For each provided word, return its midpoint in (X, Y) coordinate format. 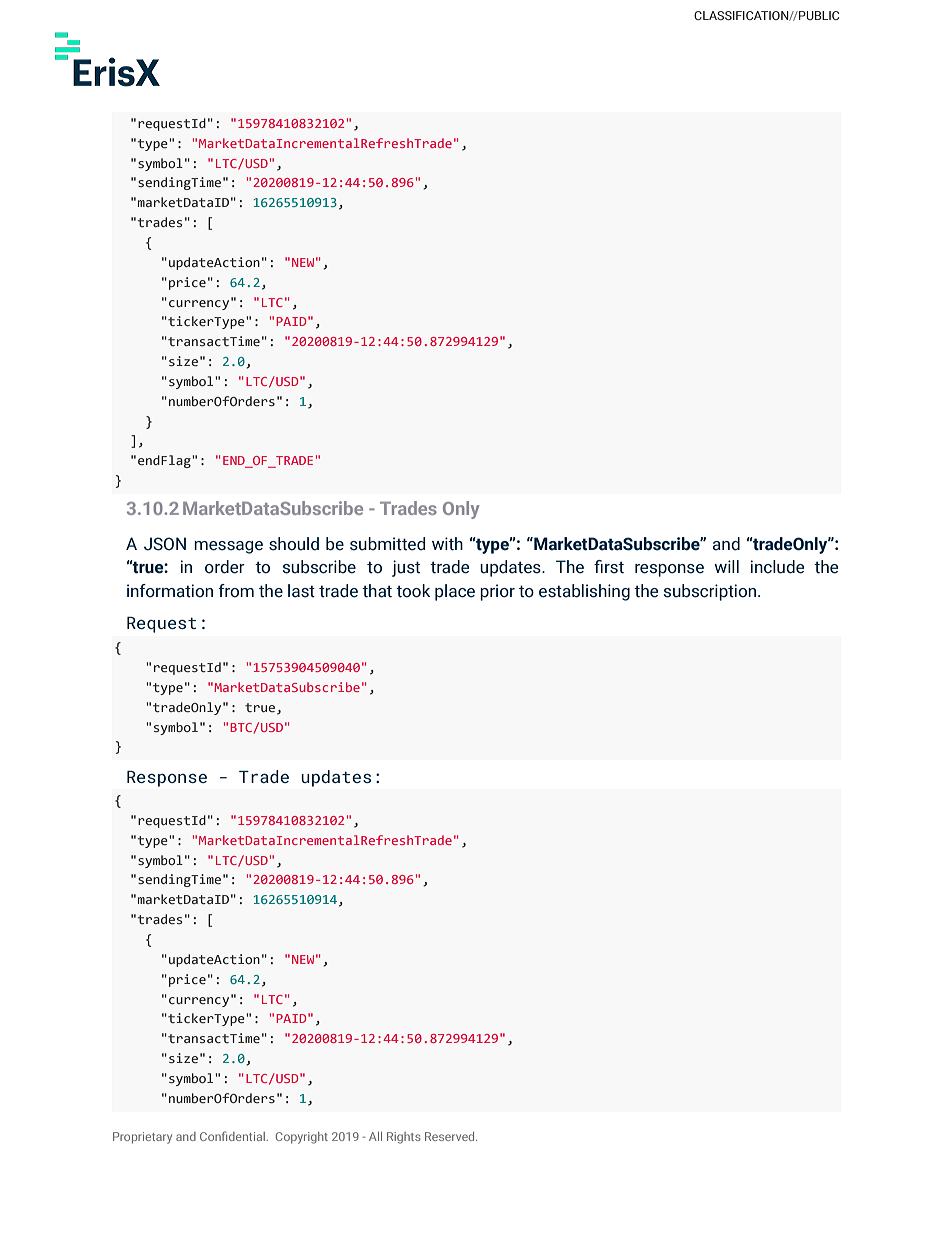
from (236, 591)
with (447, 544)
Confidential (233, 1136)
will (726, 566)
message (228, 547)
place (455, 592)
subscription (711, 592)
